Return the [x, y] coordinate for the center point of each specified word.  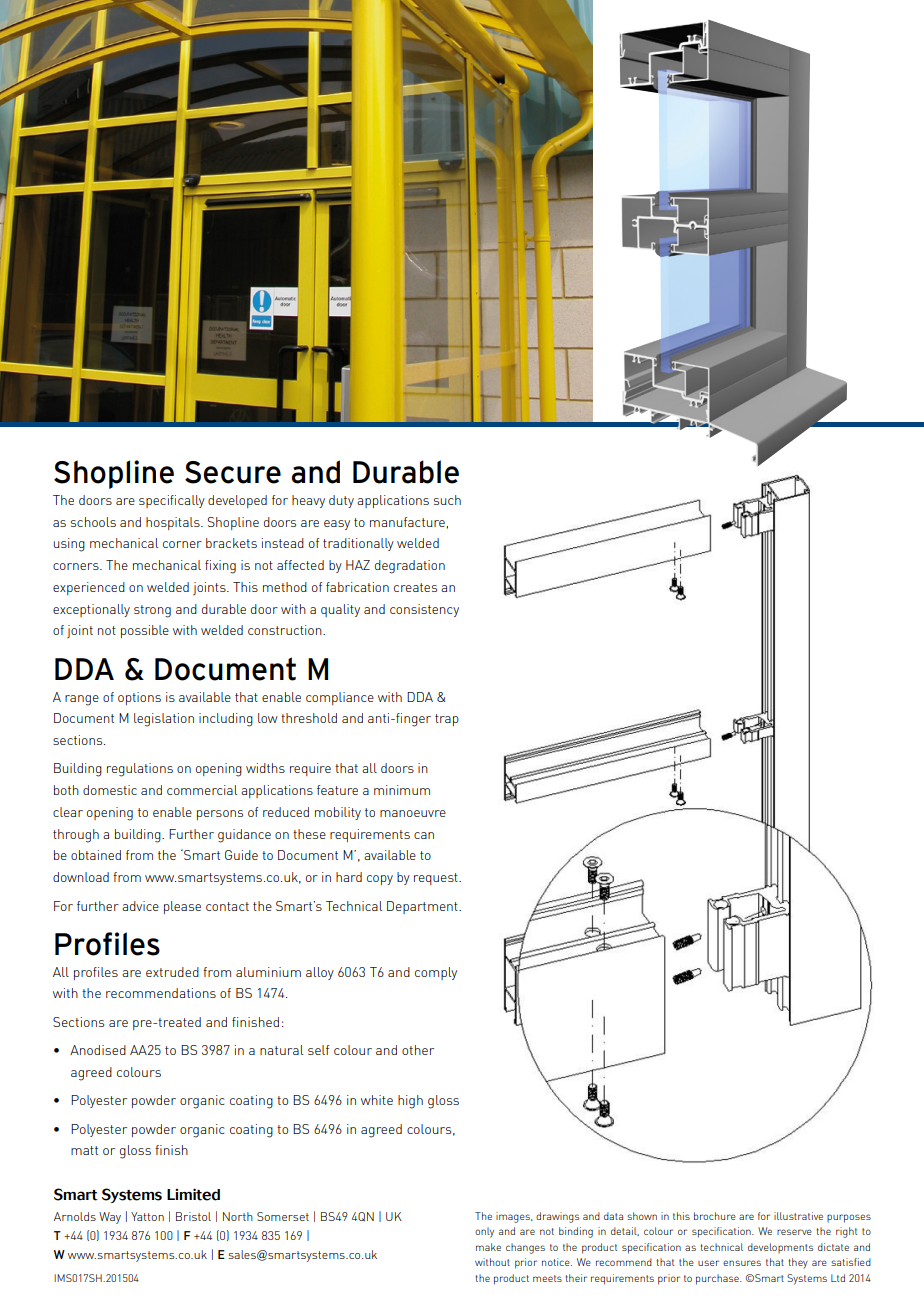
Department [423, 907]
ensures [742, 1263]
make [488, 1247]
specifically [172, 501]
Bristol [193, 1216]
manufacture [407, 522]
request [437, 879]
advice [140, 906]
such [447, 500]
